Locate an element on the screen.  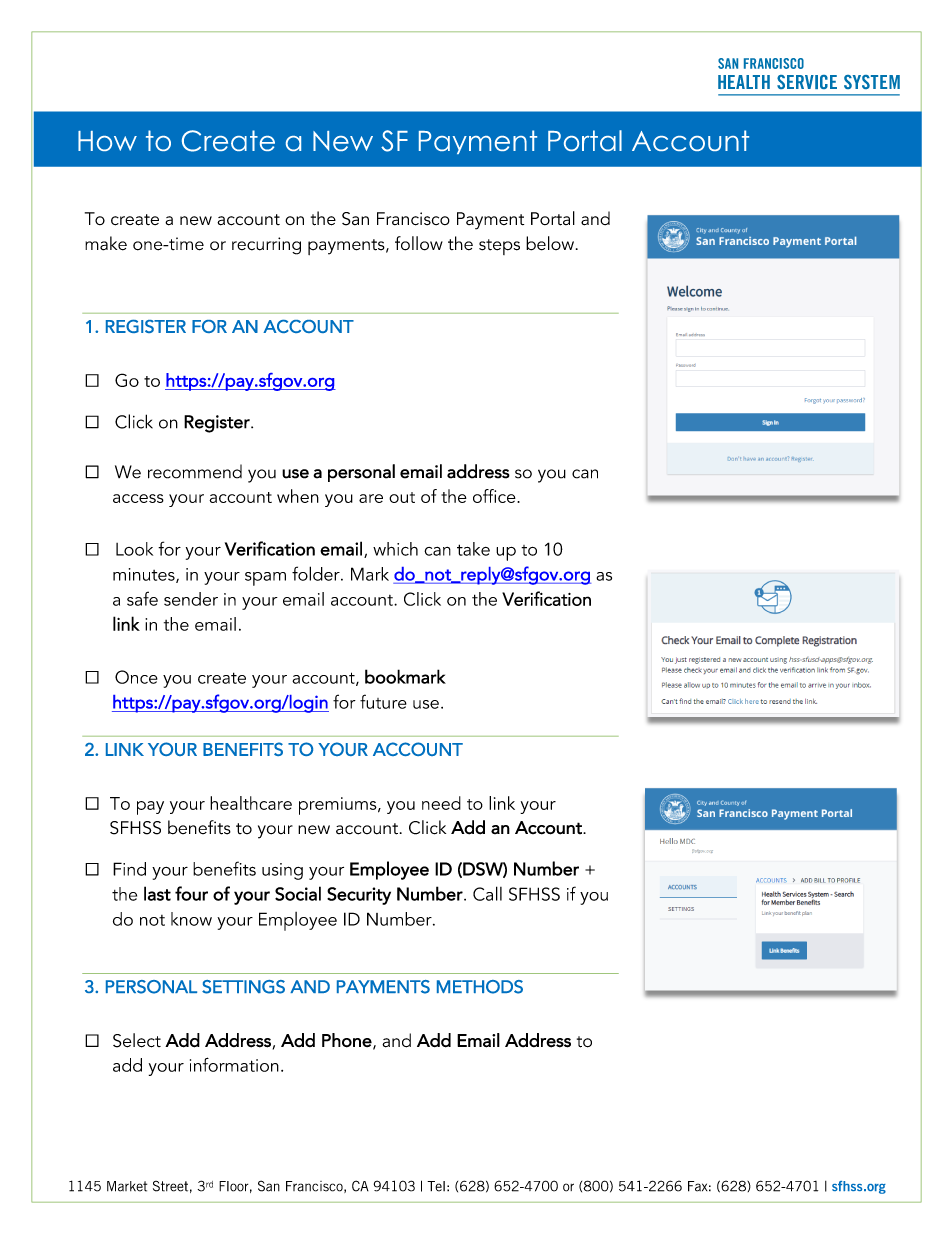
How is located at coordinates (107, 141).
